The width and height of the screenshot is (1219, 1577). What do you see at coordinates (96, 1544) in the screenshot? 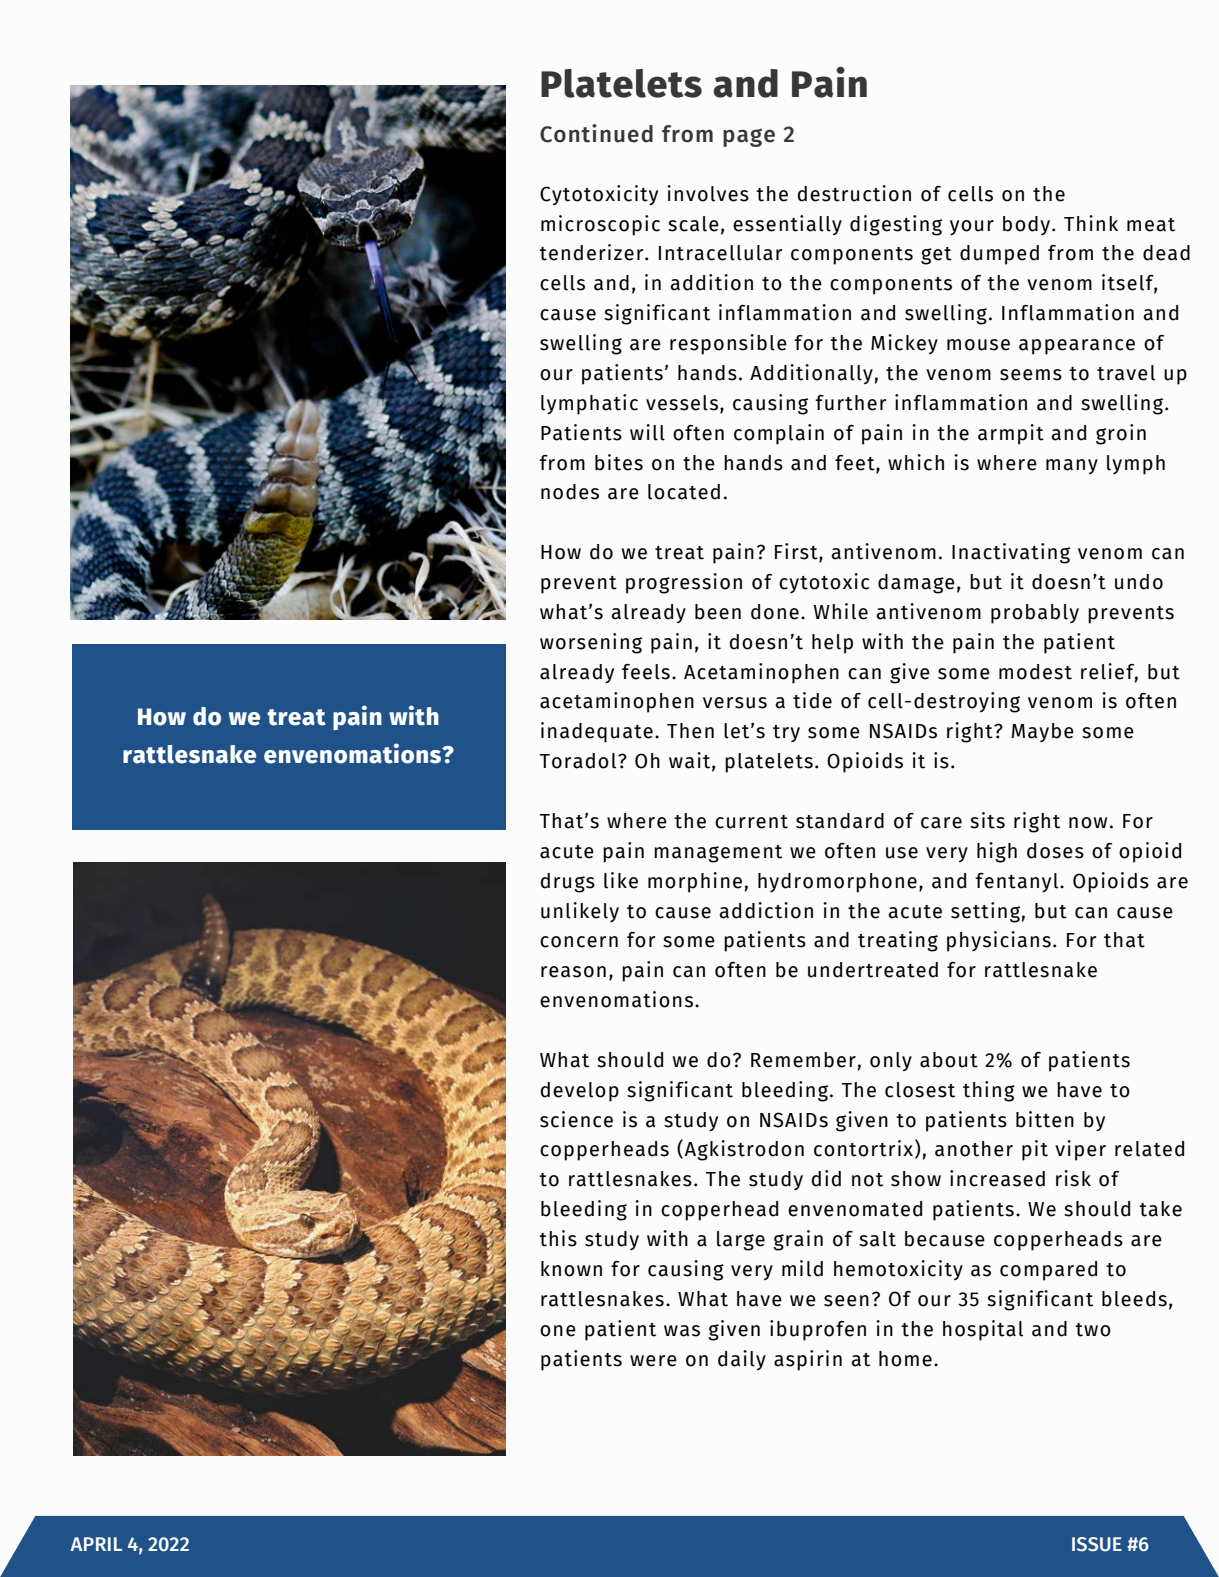
I see `APRIL` at bounding box center [96, 1544].
